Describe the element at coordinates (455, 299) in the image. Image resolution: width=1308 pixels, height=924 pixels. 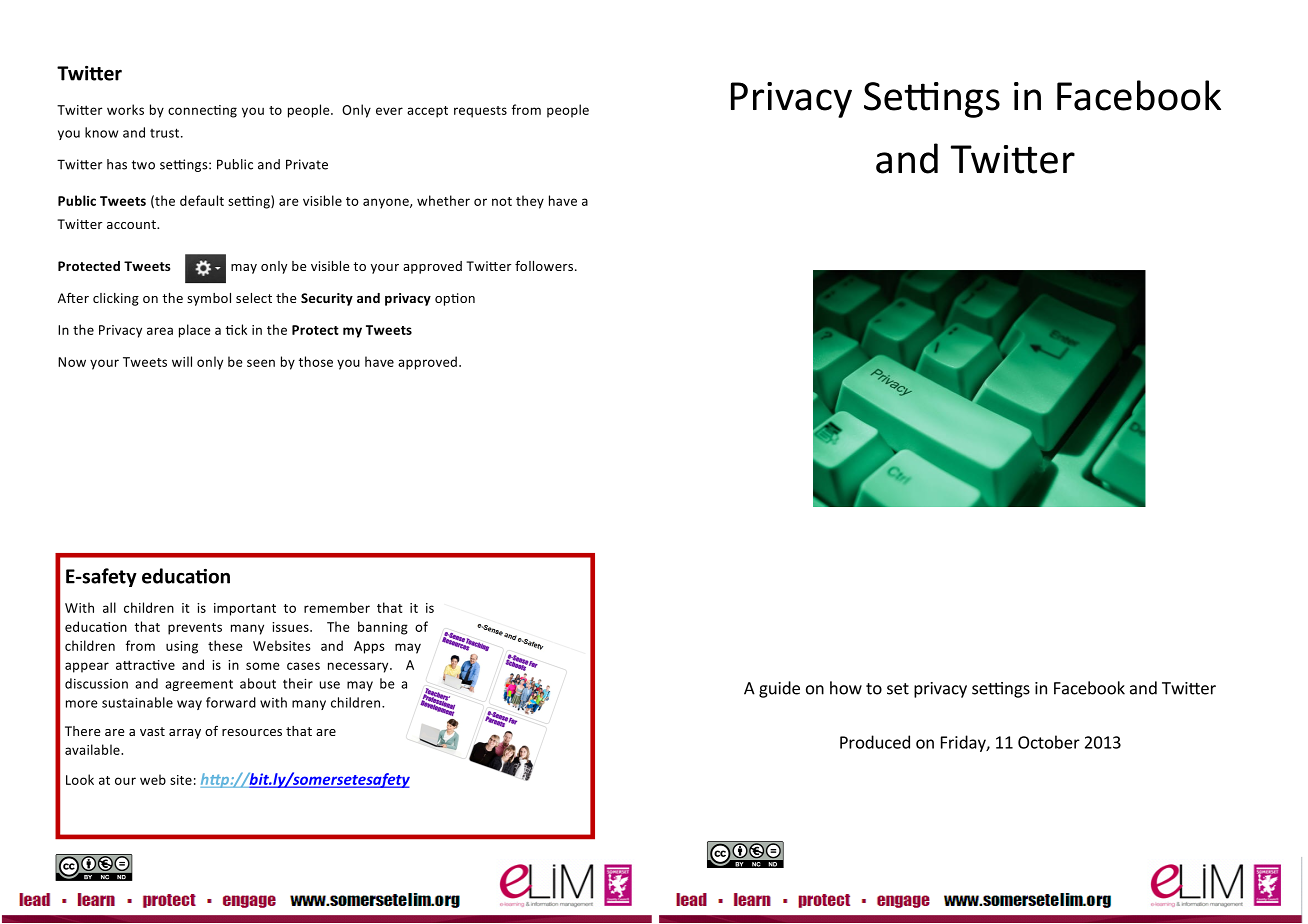
I see `option` at that location.
